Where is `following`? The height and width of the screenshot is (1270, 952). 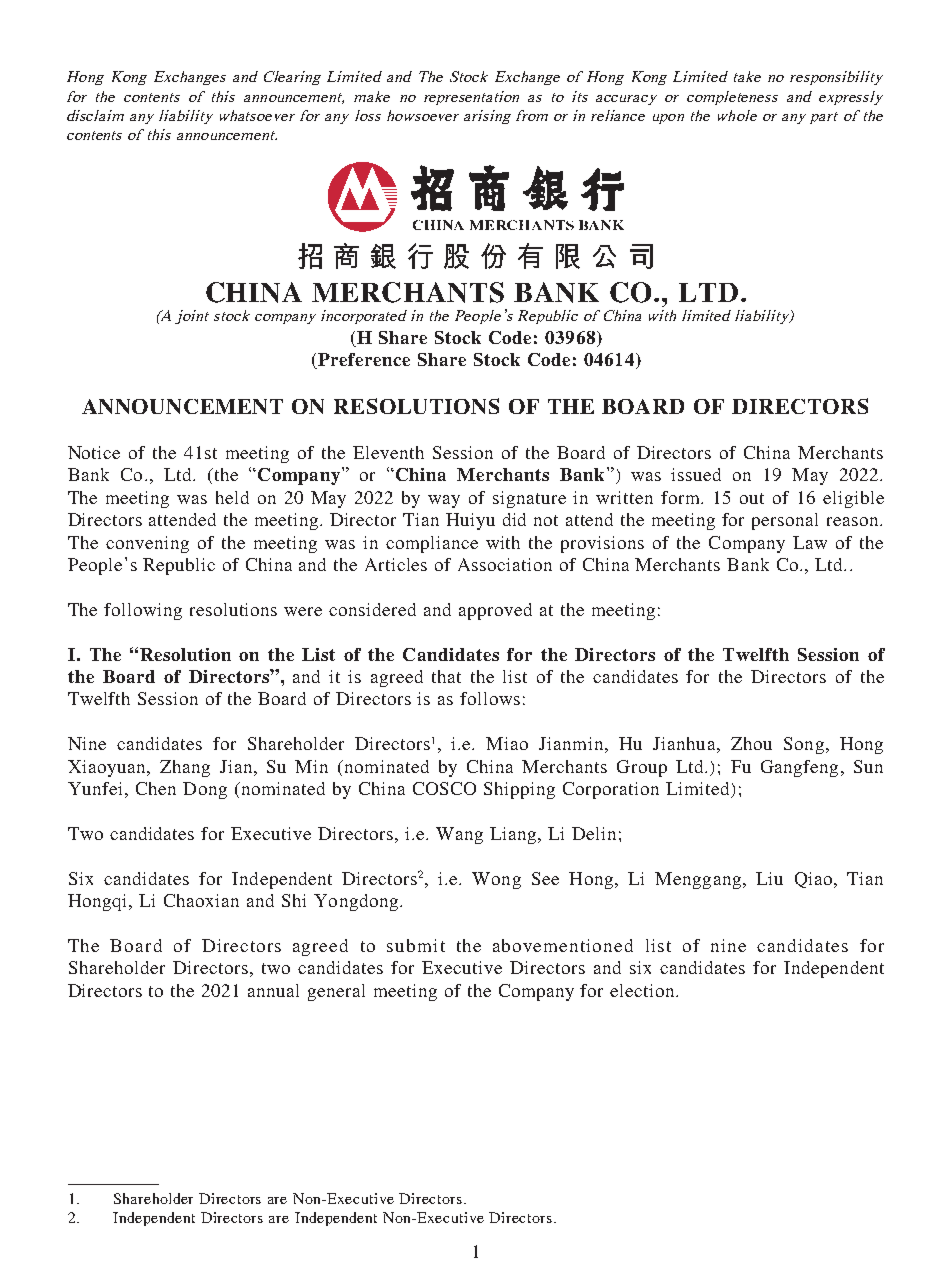
following is located at coordinates (143, 611).
